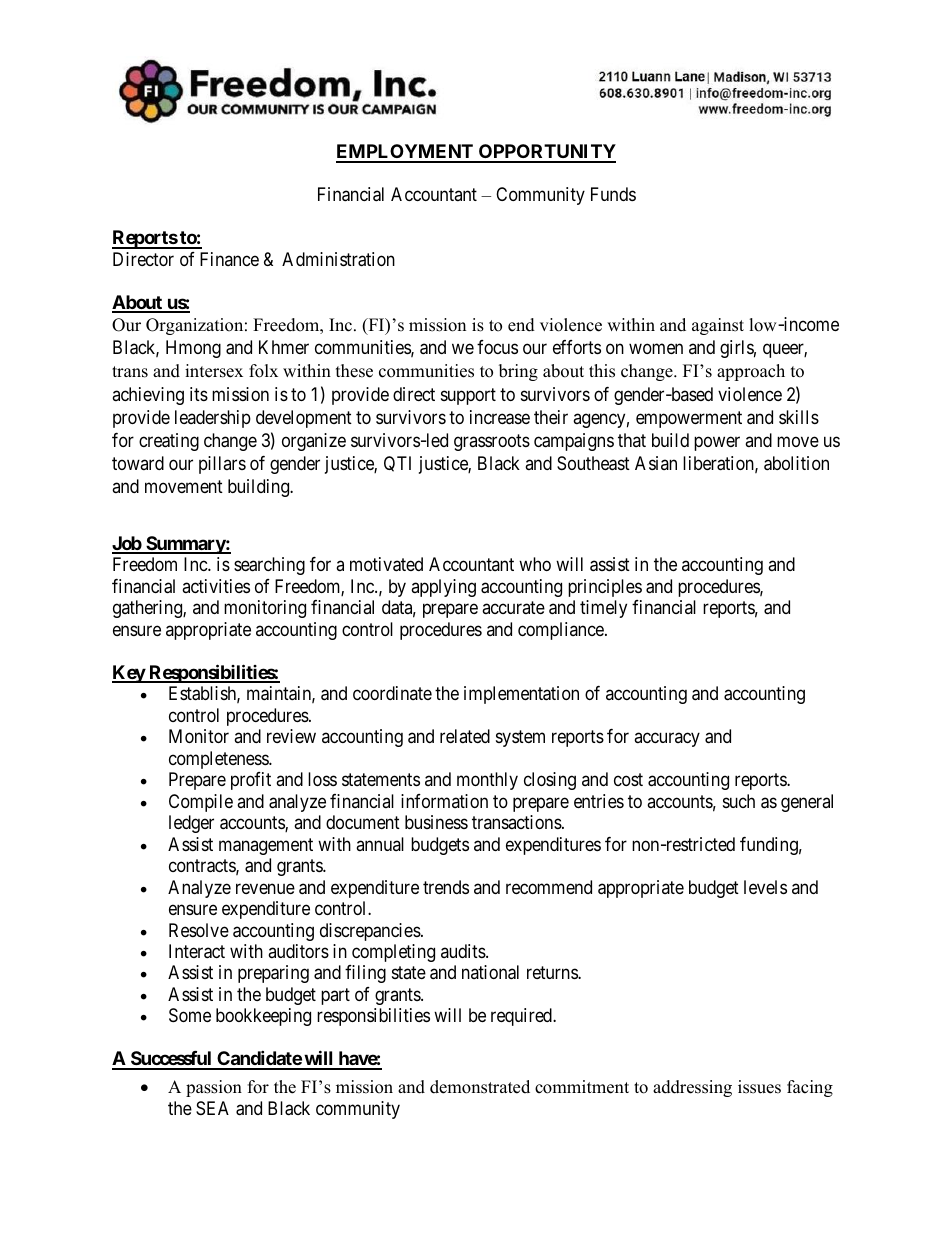 The height and width of the screenshot is (1233, 952). What do you see at coordinates (229, 259) in the screenshot?
I see `Finance` at bounding box center [229, 259].
